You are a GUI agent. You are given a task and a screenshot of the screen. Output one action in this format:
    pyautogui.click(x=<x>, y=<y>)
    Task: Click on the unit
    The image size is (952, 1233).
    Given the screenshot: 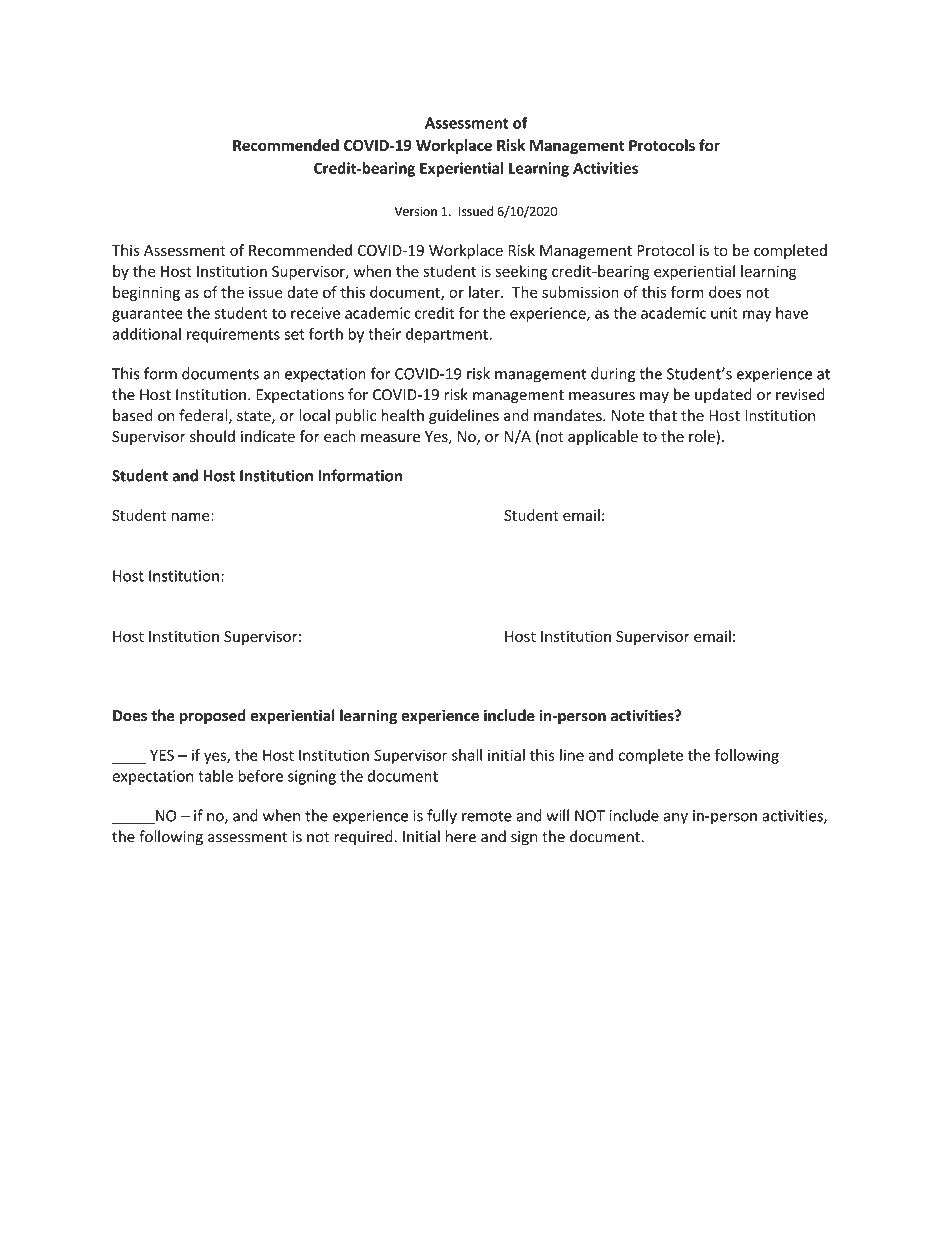 What is the action you would take?
    pyautogui.click(x=724, y=313)
